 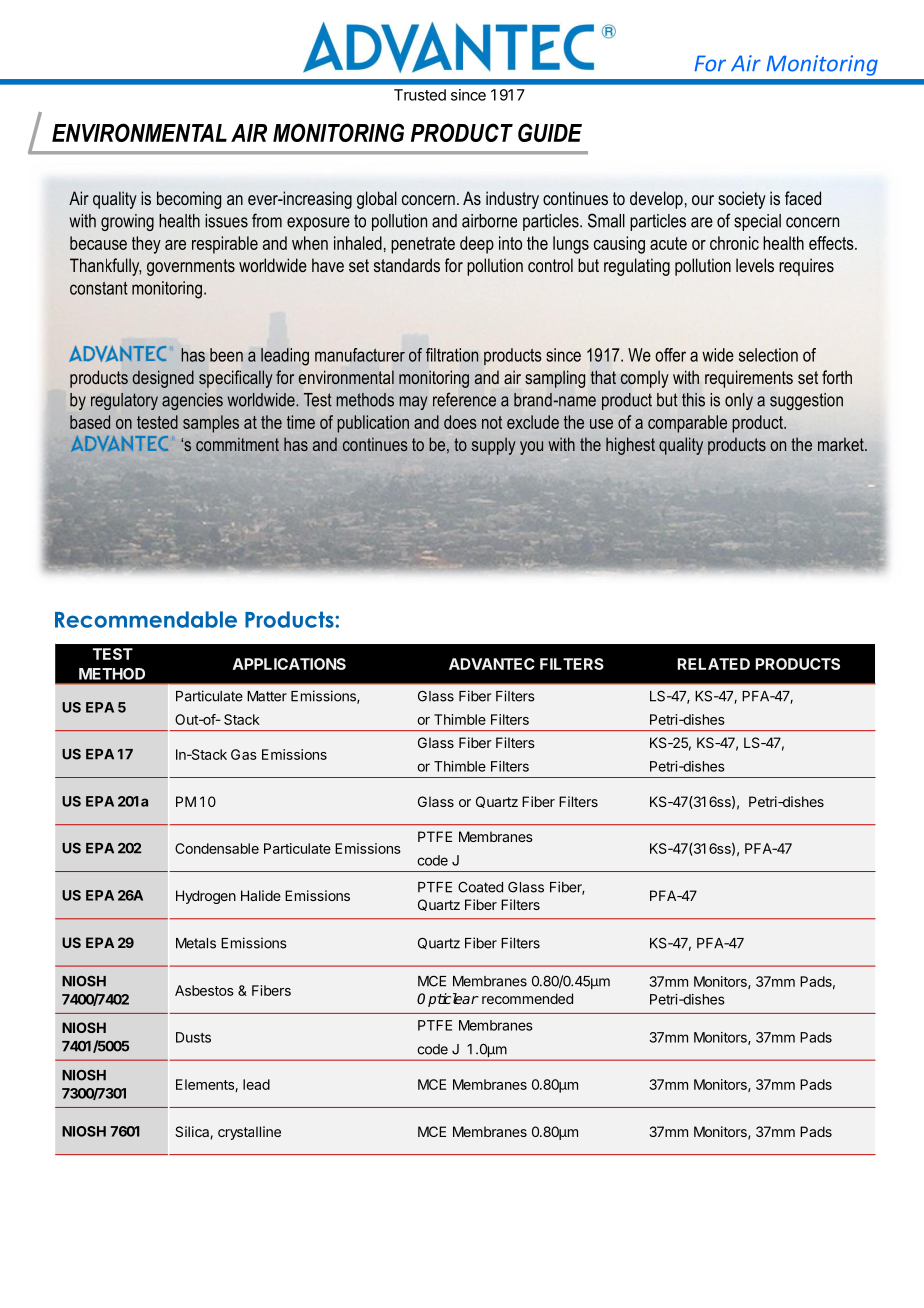 I want to click on society, so click(x=742, y=200).
